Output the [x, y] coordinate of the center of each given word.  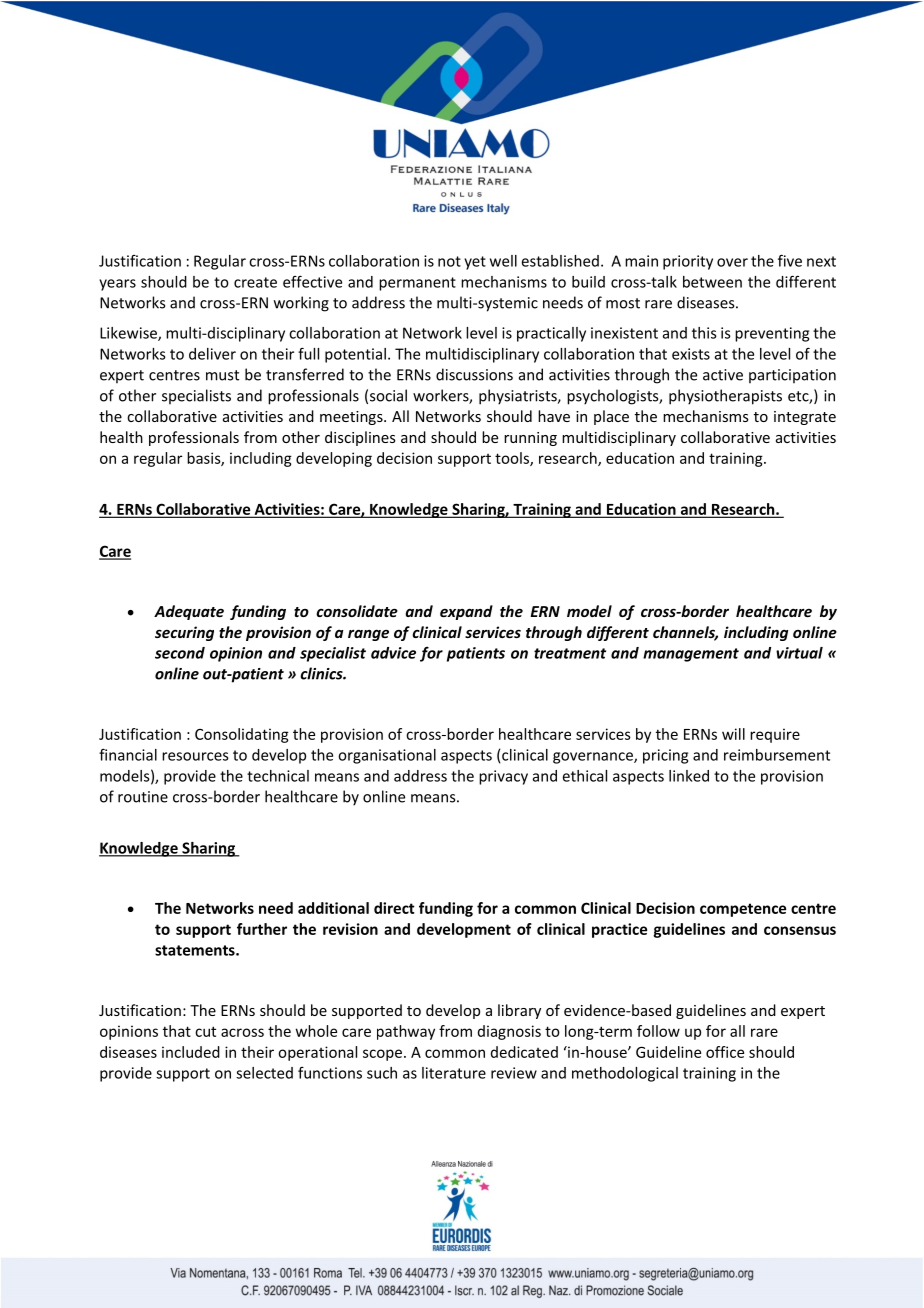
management [691, 655]
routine [143, 797]
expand [466, 612]
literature [454, 1073]
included [191, 1052]
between [712, 282]
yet [475, 263]
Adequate [189, 612]
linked [689, 776]
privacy [503, 777]
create [255, 282]
